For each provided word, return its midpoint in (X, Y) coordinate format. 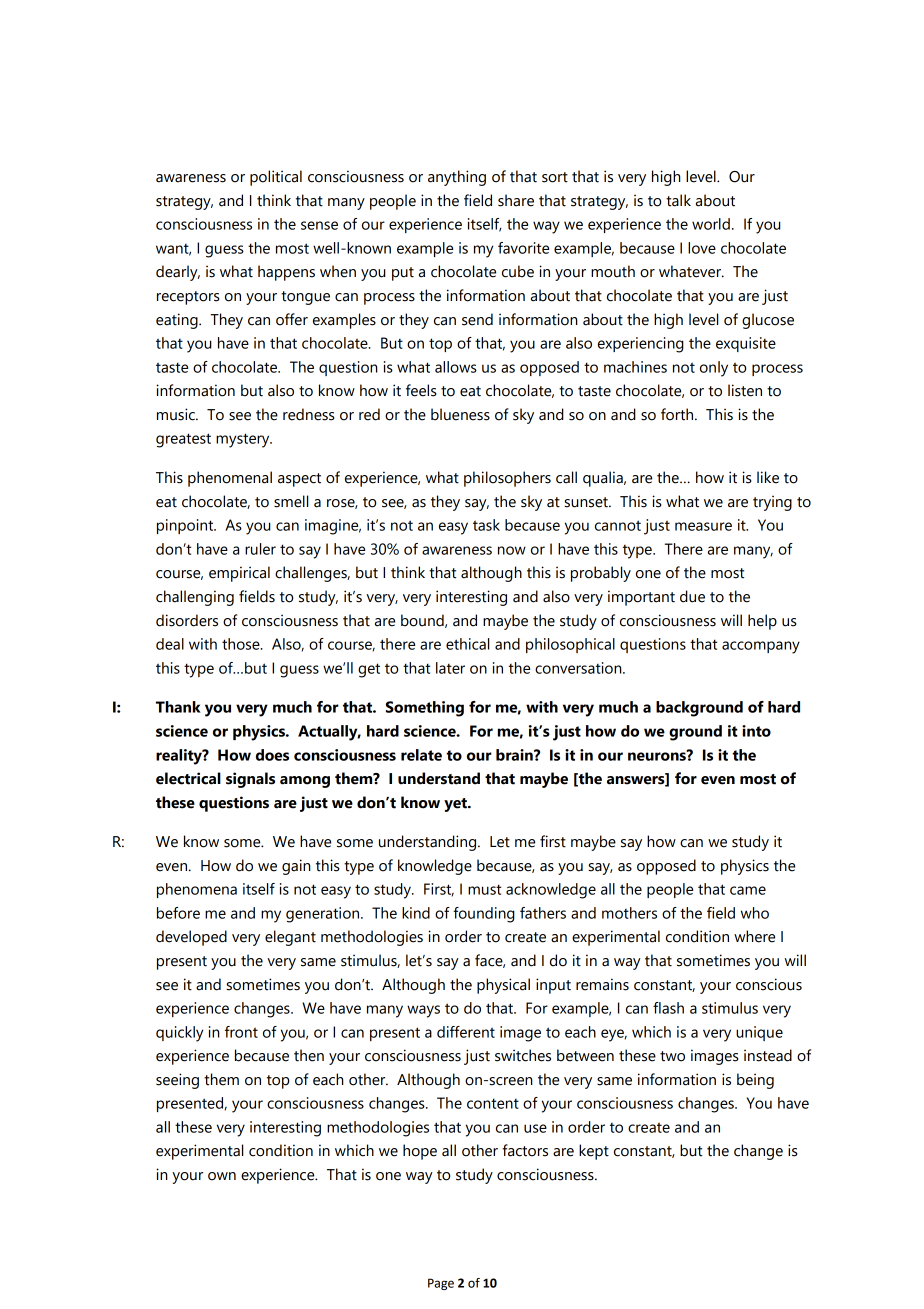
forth (678, 414)
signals (250, 780)
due (692, 596)
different (466, 1032)
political (276, 178)
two (672, 1056)
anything (457, 178)
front (241, 1032)
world (711, 224)
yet (456, 805)
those (242, 644)
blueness (460, 414)
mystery (244, 440)
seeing (177, 1081)
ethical (467, 644)
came (748, 890)
